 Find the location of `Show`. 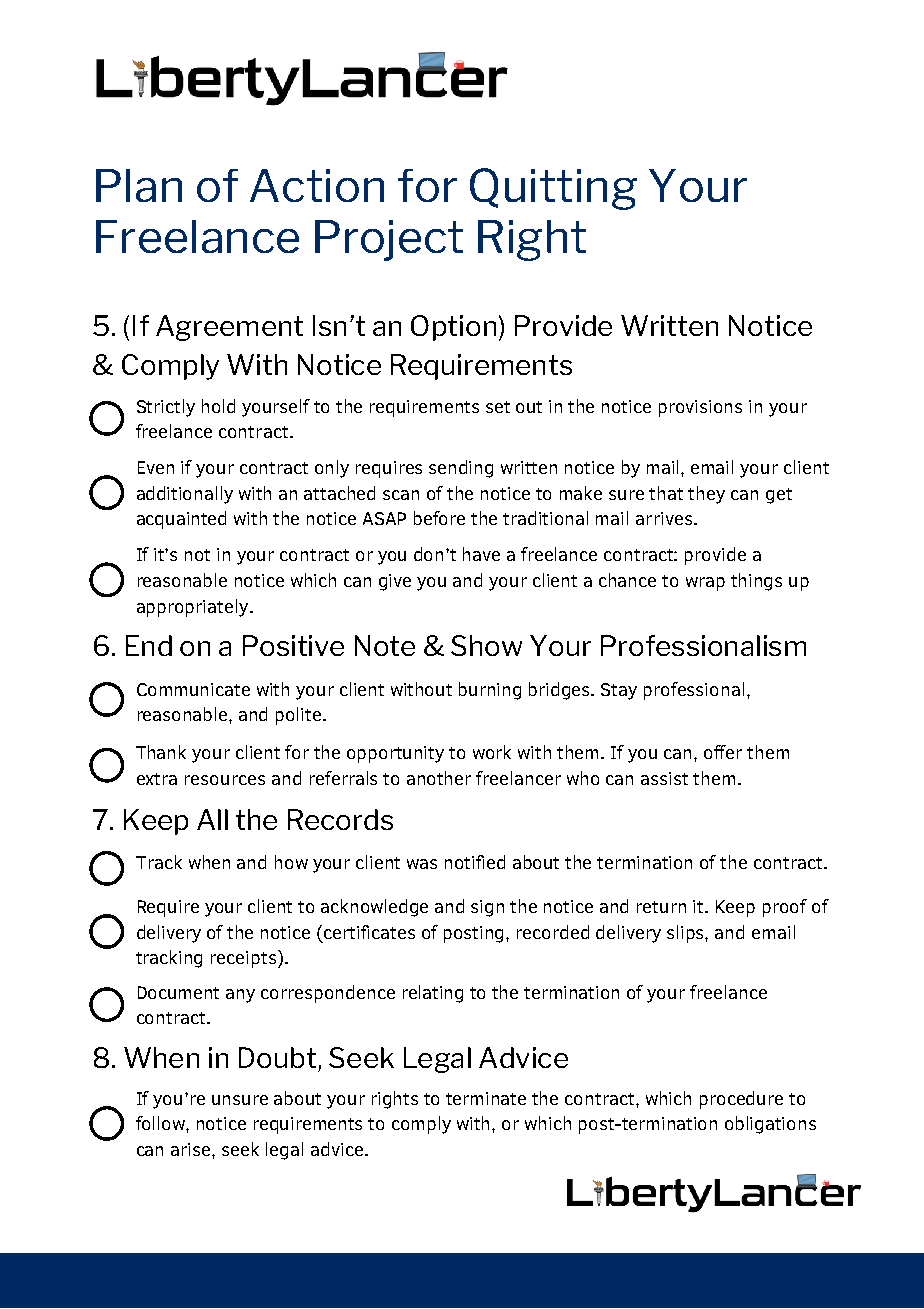

Show is located at coordinates (486, 645).
